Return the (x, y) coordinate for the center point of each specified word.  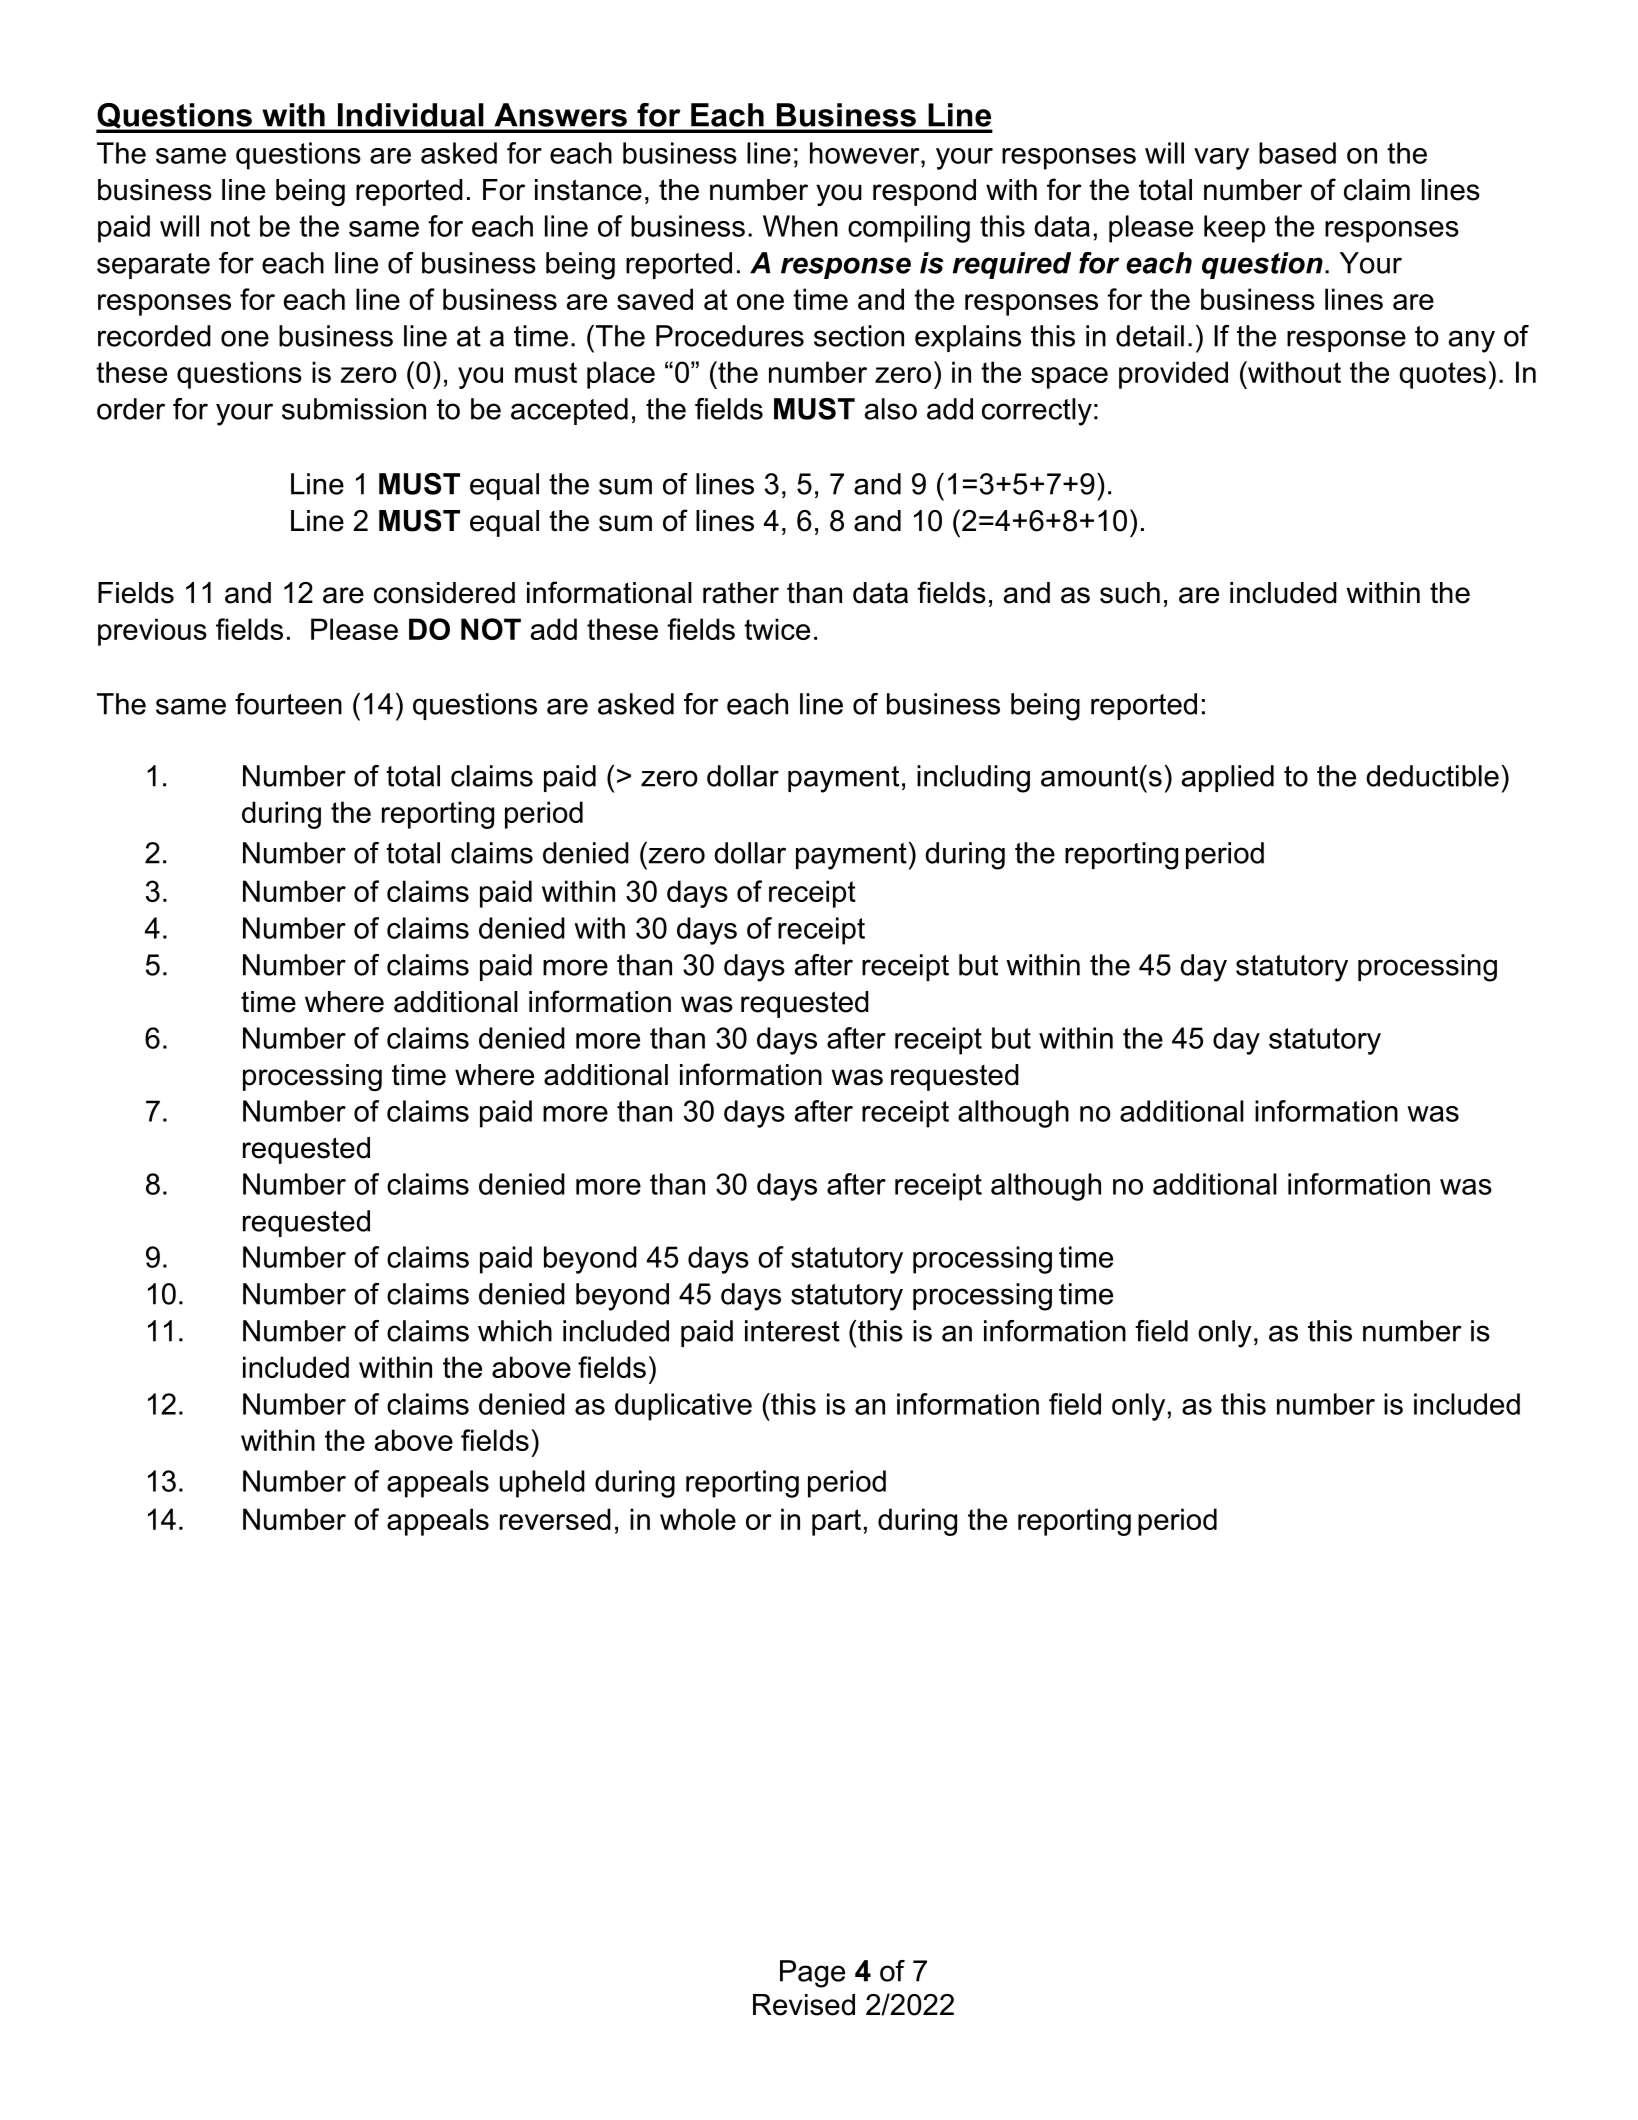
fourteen (288, 704)
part (836, 1522)
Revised (804, 2005)
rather (741, 593)
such (1130, 593)
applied (1228, 778)
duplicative (683, 1407)
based (1297, 153)
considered (444, 593)
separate (153, 266)
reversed (555, 1519)
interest (792, 1331)
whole (698, 1519)
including (973, 779)
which (515, 1331)
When (800, 226)
